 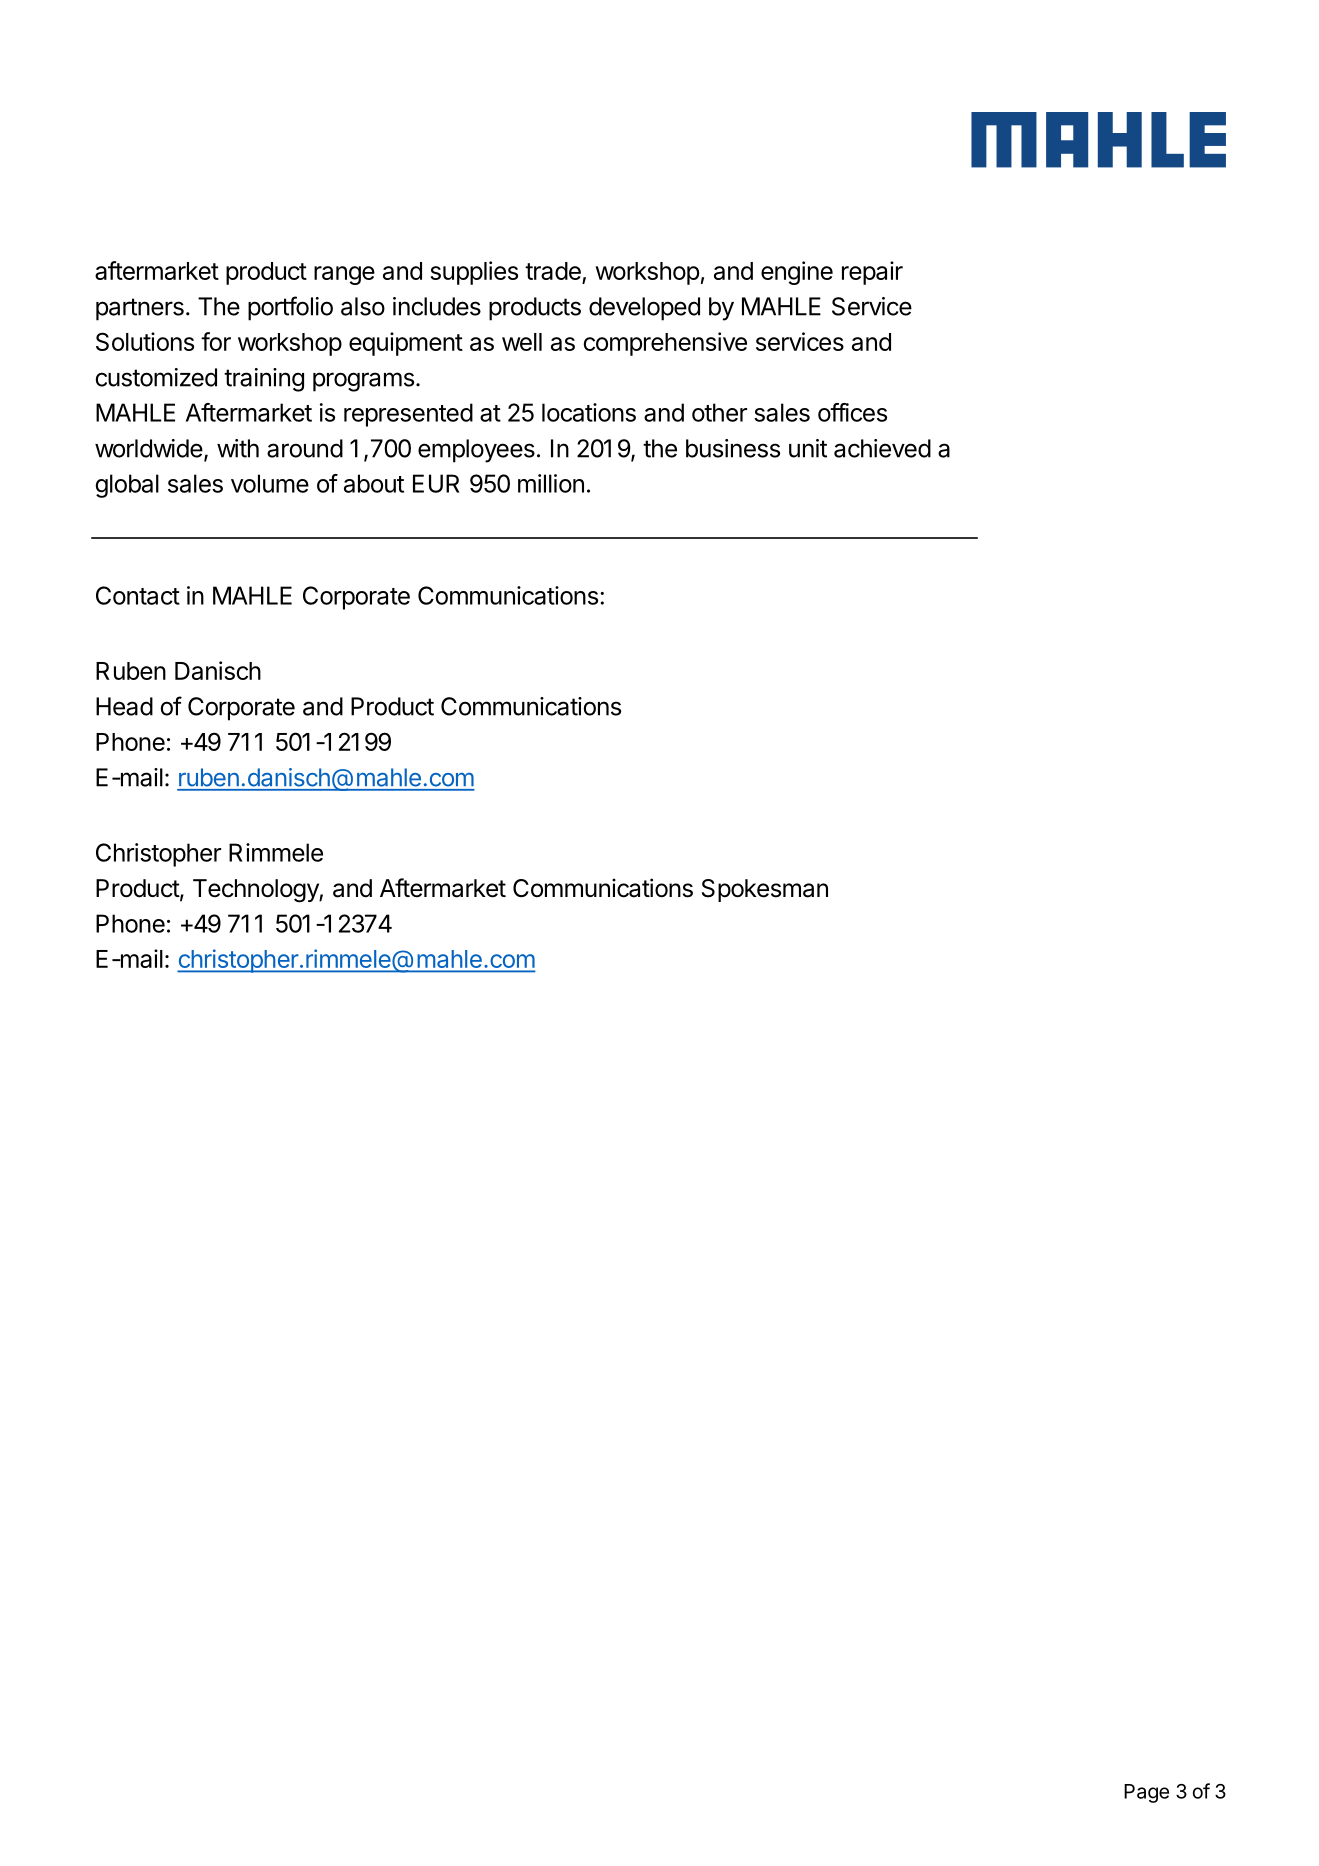 I want to click on for, so click(x=216, y=341).
